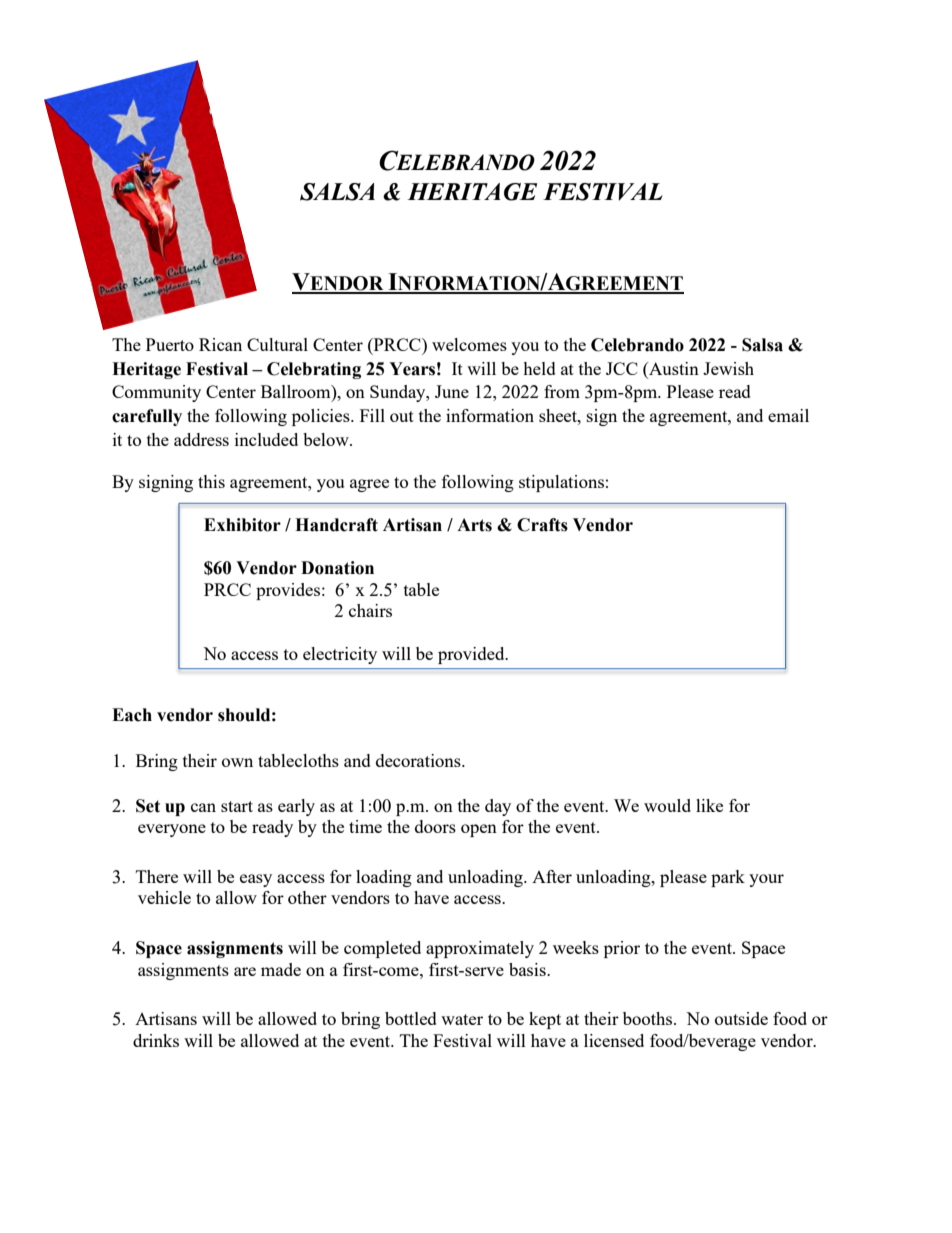 This screenshot has height=1233, width=952. I want to click on chairs, so click(370, 610).
